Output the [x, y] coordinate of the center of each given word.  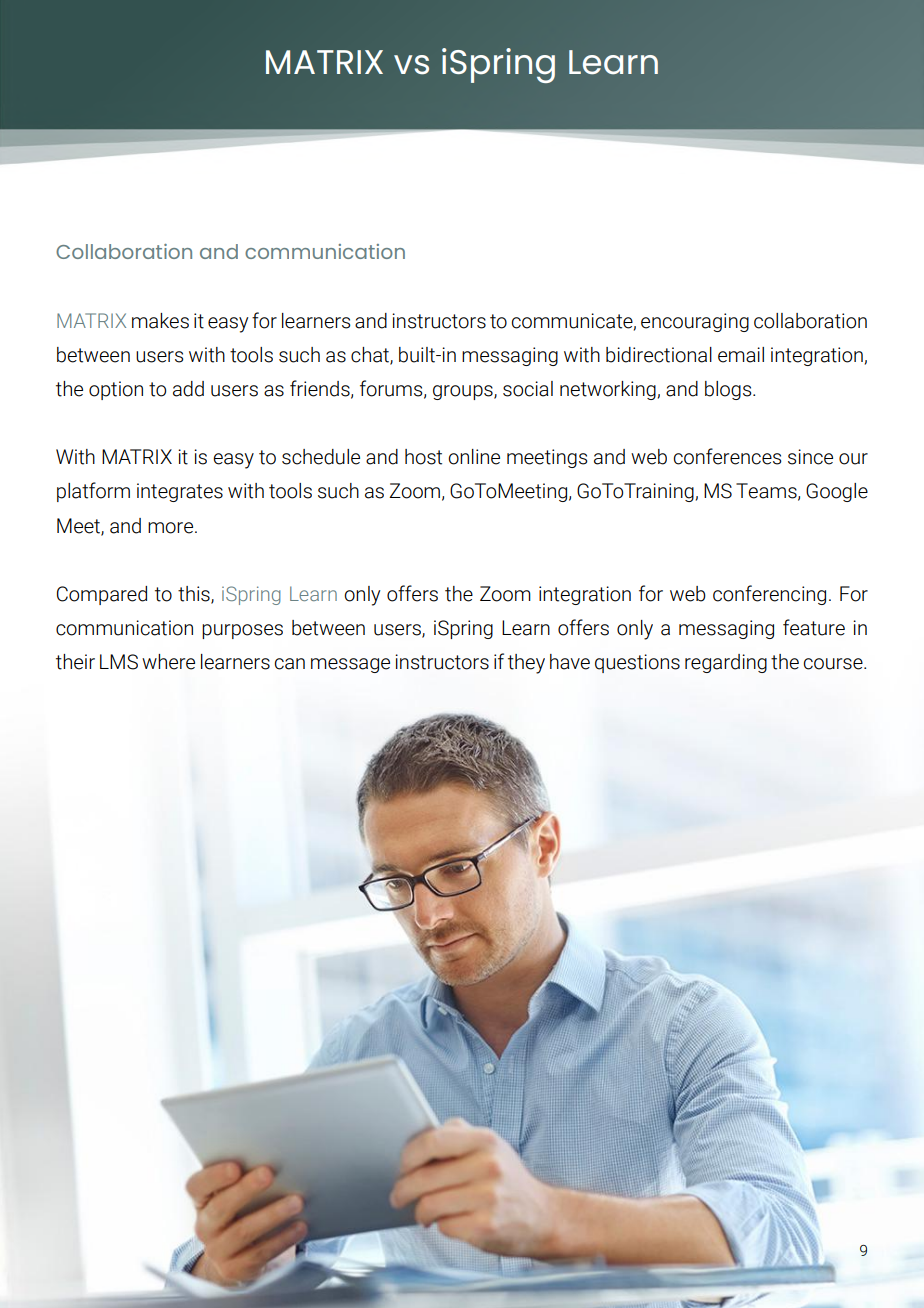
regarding [726, 663]
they [526, 664]
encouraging [695, 322]
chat [371, 355]
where [168, 662]
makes [160, 321]
